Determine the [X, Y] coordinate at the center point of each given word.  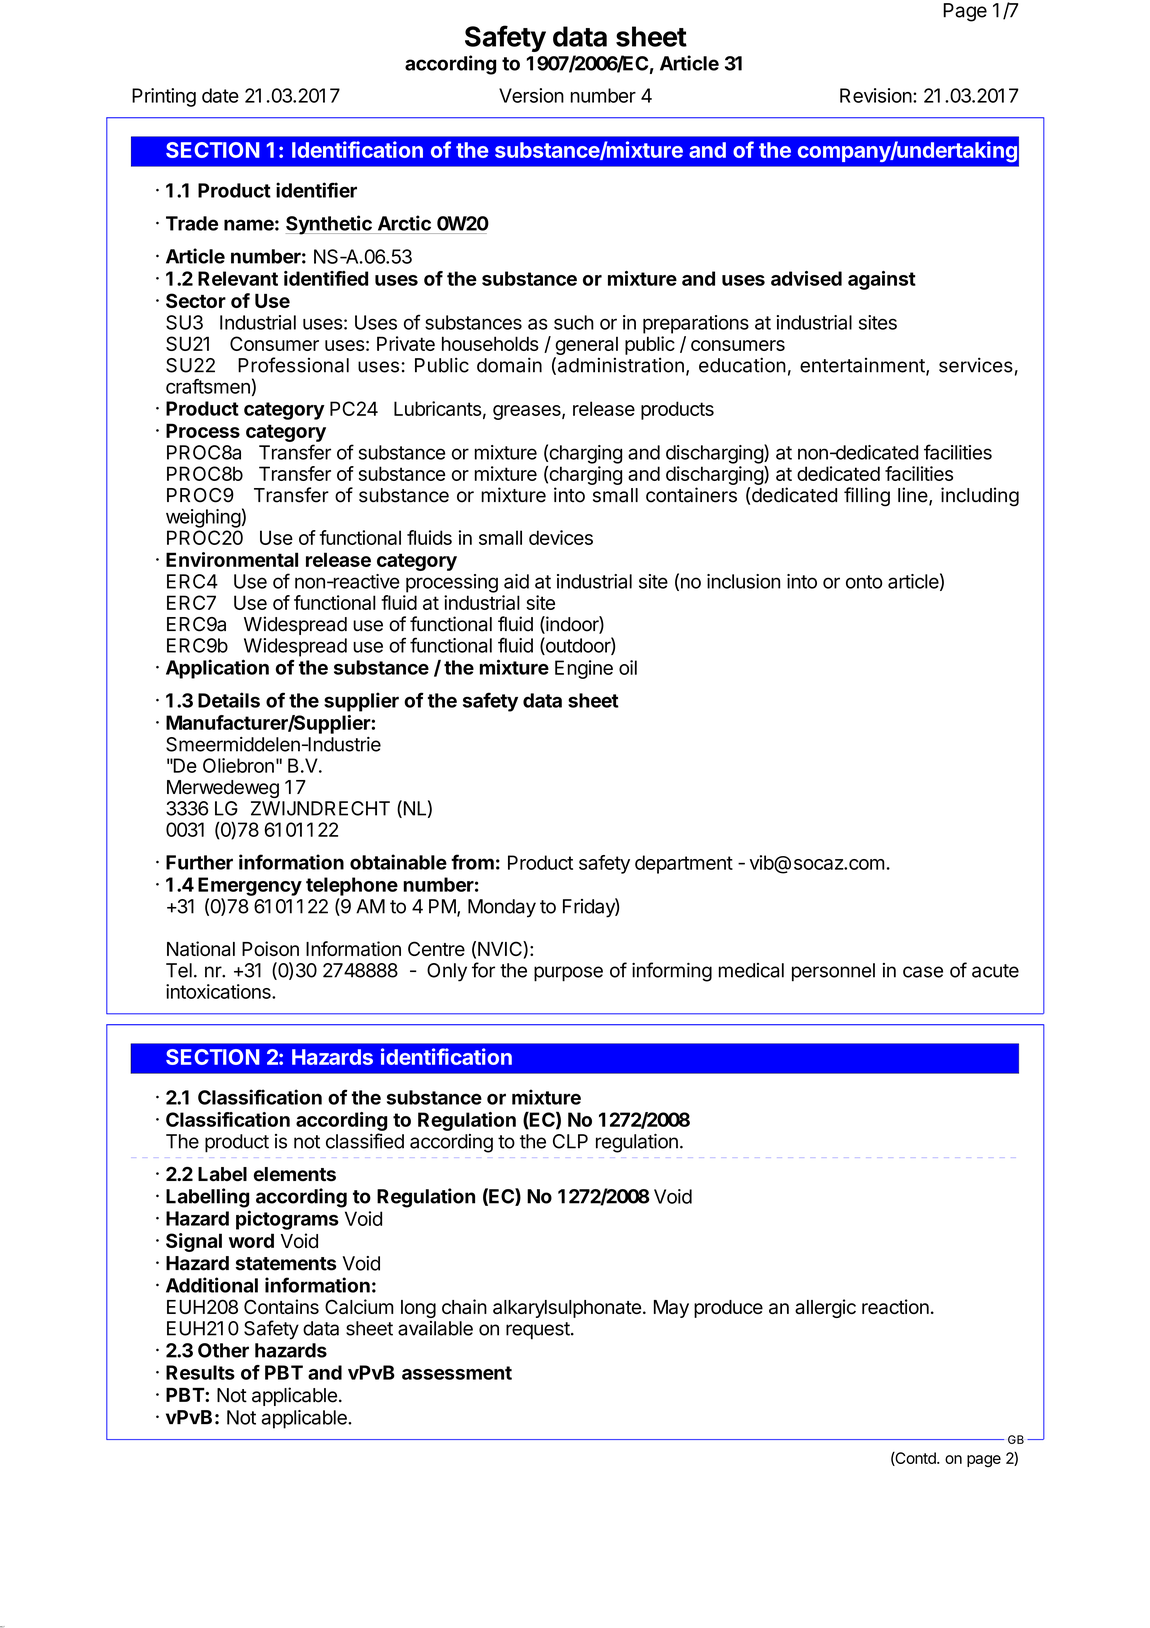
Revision [876, 95]
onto [864, 582]
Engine [584, 669]
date [220, 95]
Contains [281, 1306]
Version [531, 95]
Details [229, 700]
